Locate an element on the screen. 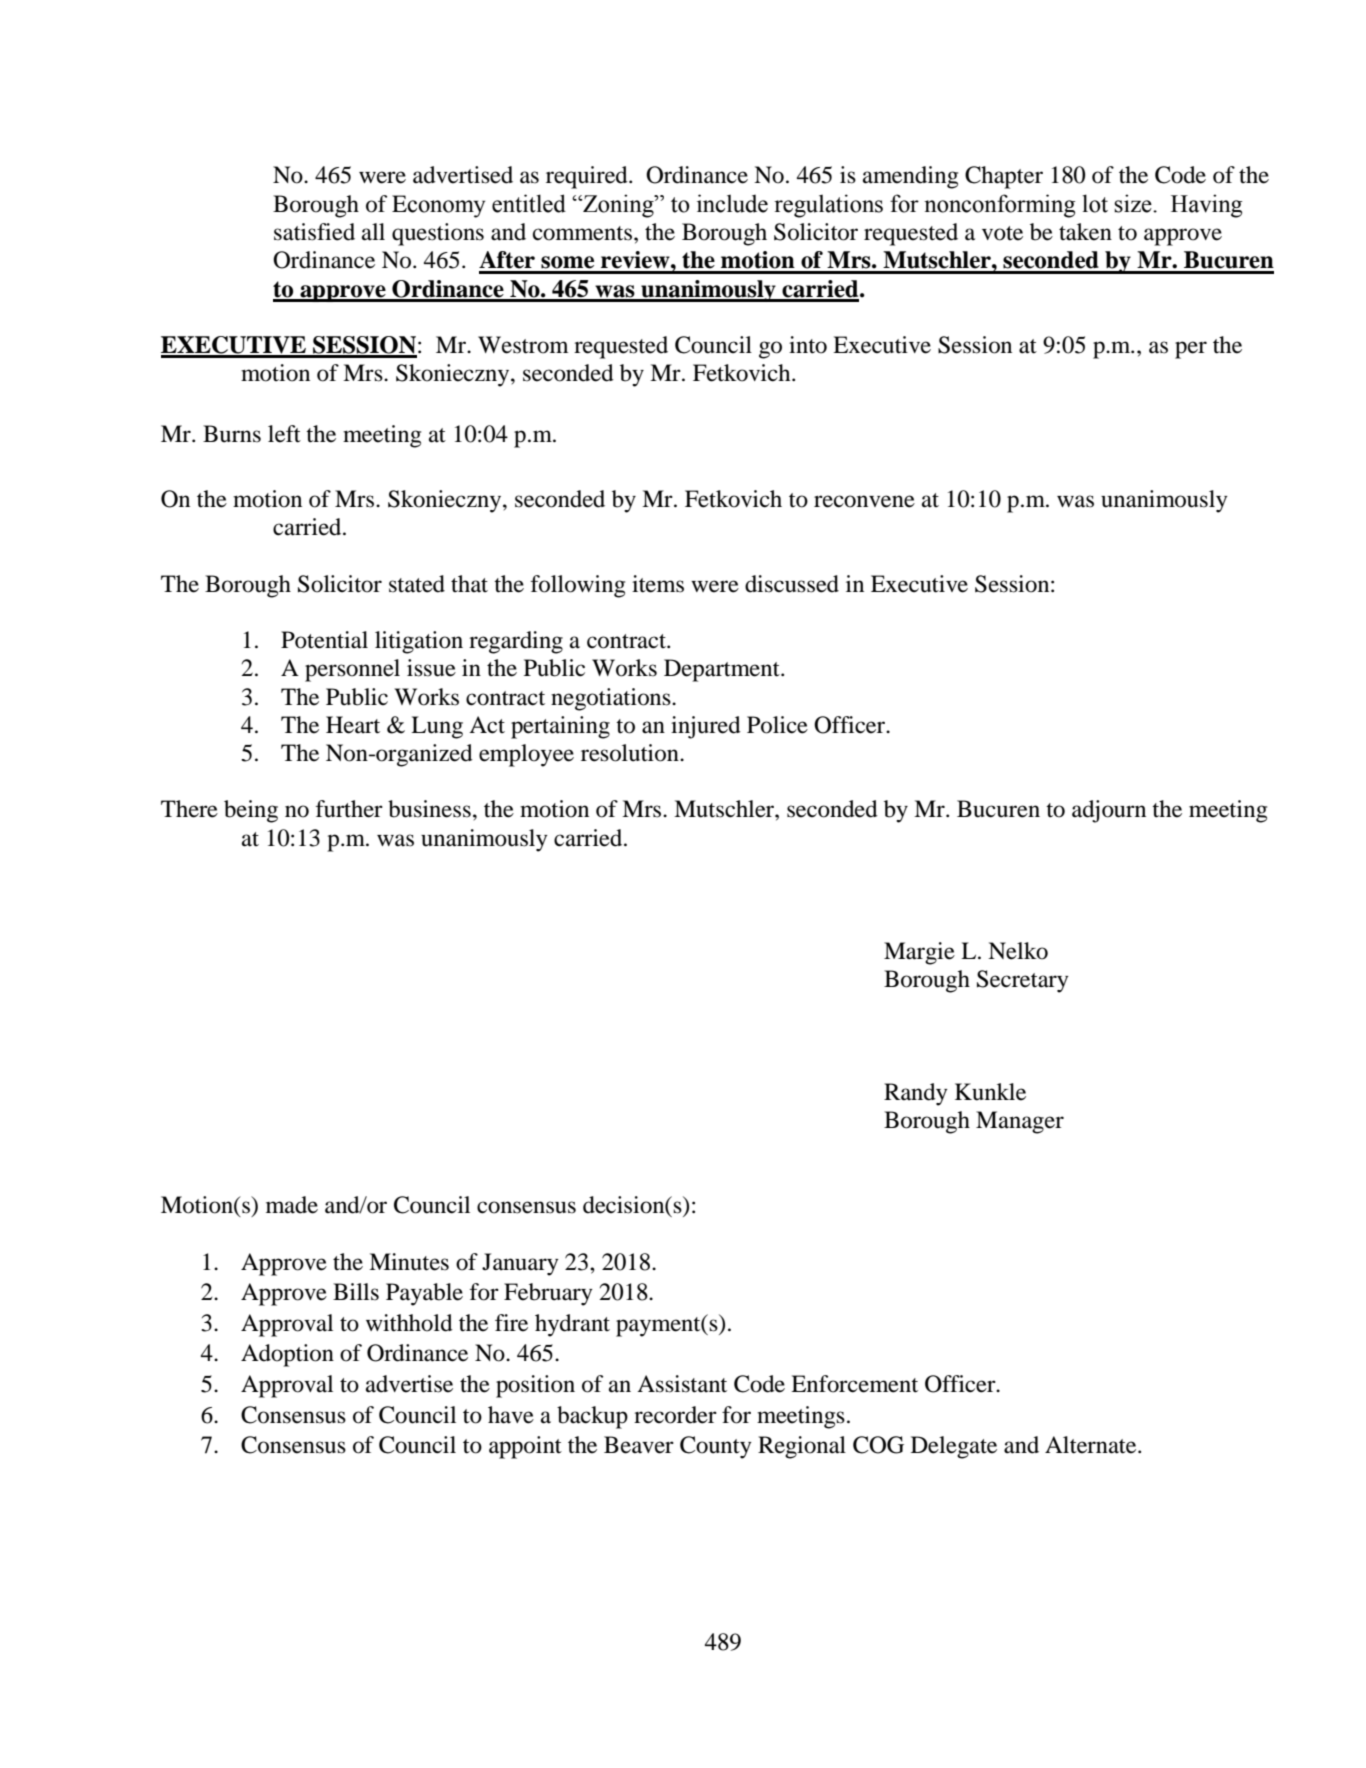 The height and width of the screenshot is (1768, 1366). lot is located at coordinates (1095, 203).
